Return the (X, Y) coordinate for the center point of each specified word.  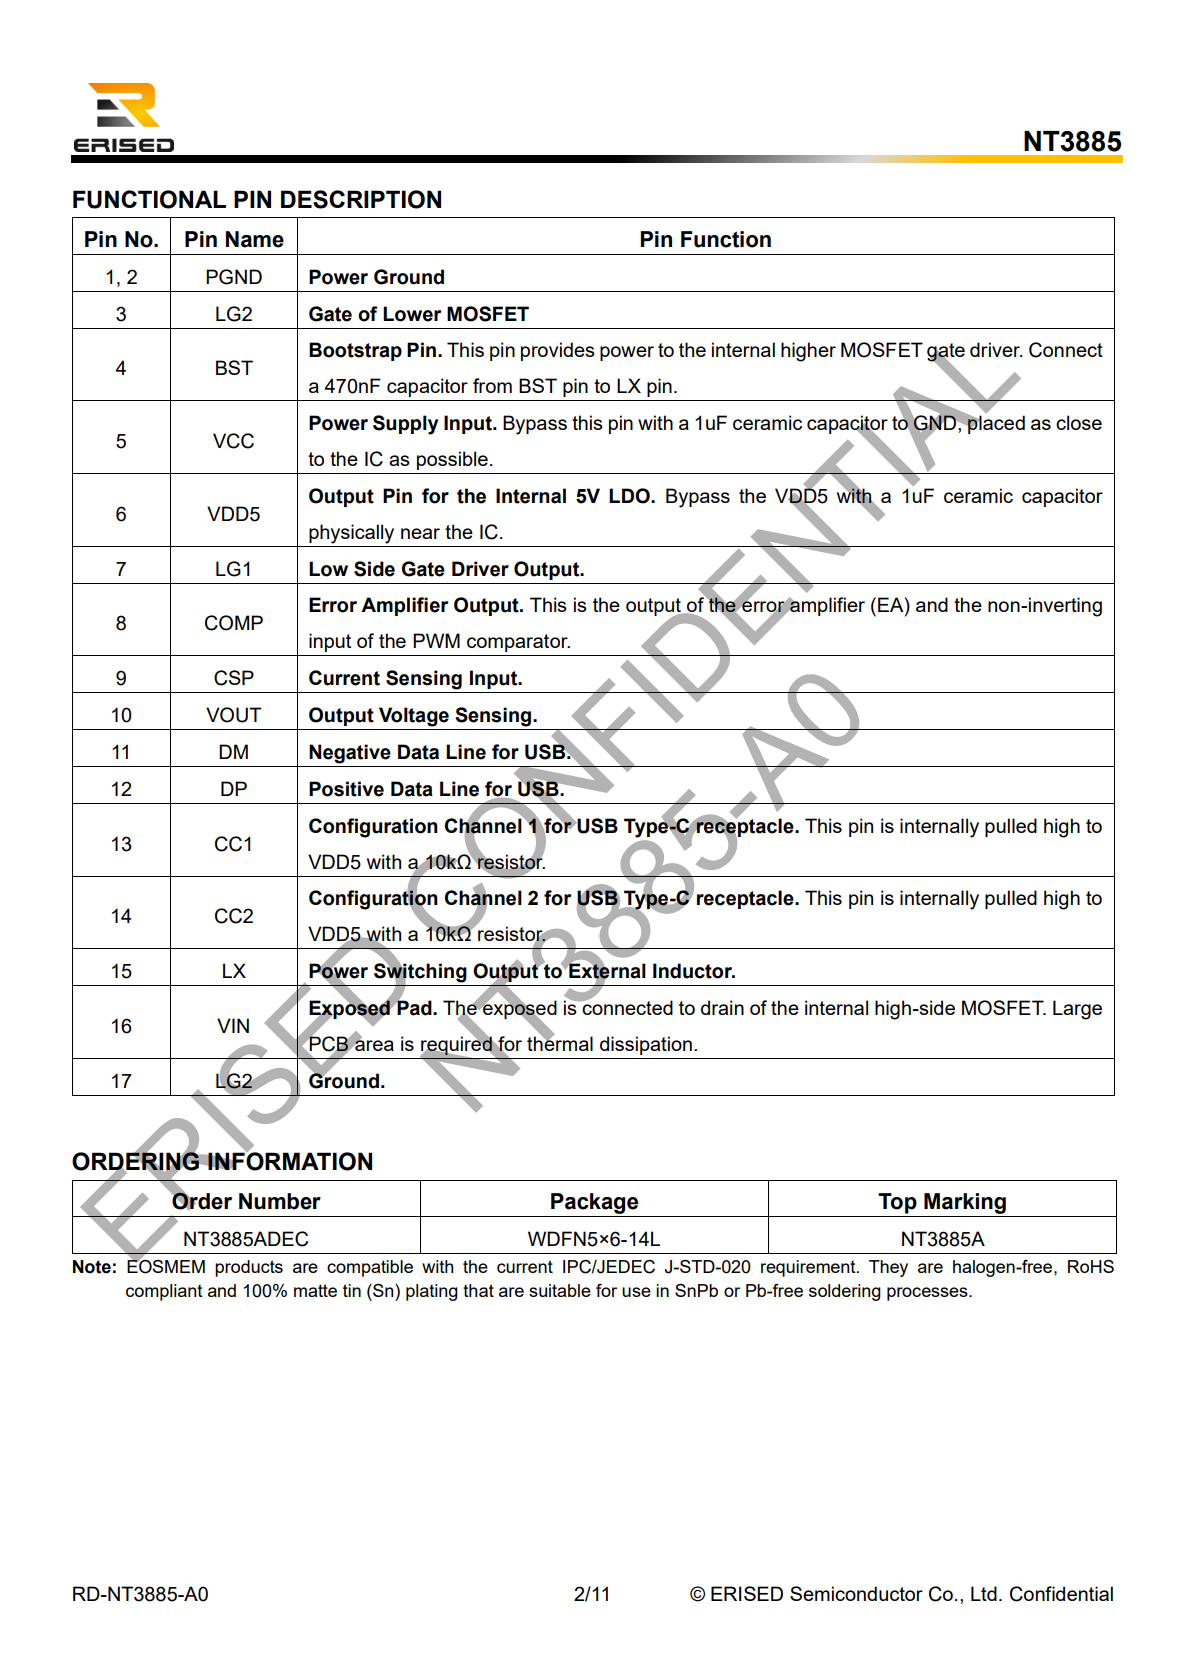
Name (255, 239)
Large (1077, 1010)
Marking (965, 1203)
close (1079, 422)
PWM (436, 640)
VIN (233, 1025)
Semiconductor (856, 1593)
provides (558, 351)
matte (315, 1290)
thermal (560, 1042)
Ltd (984, 1593)
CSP (234, 678)
